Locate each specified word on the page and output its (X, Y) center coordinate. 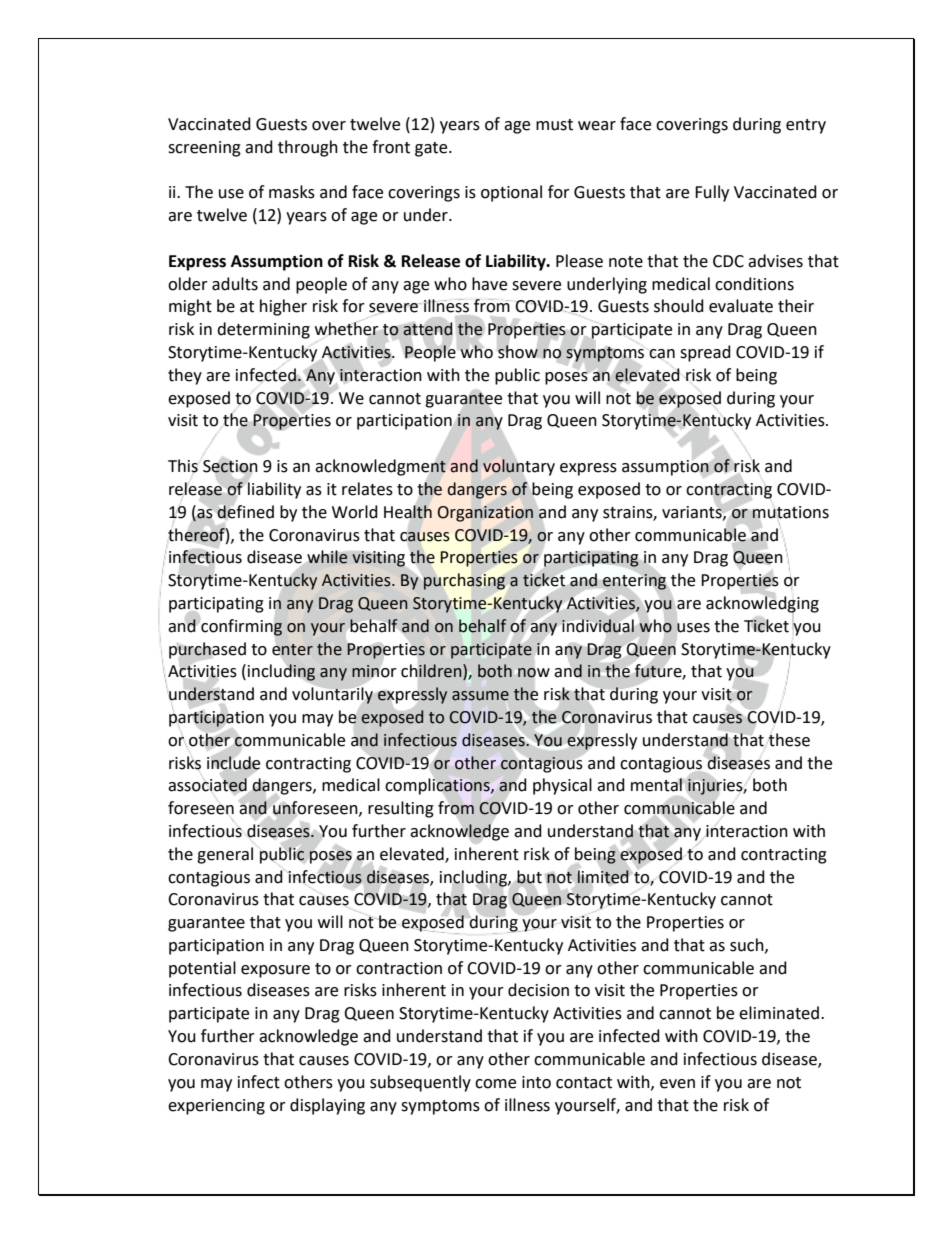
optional (511, 193)
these (789, 740)
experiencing (216, 1107)
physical (562, 786)
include (233, 763)
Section (230, 466)
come (495, 1084)
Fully (712, 193)
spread (705, 353)
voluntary (519, 467)
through (308, 148)
